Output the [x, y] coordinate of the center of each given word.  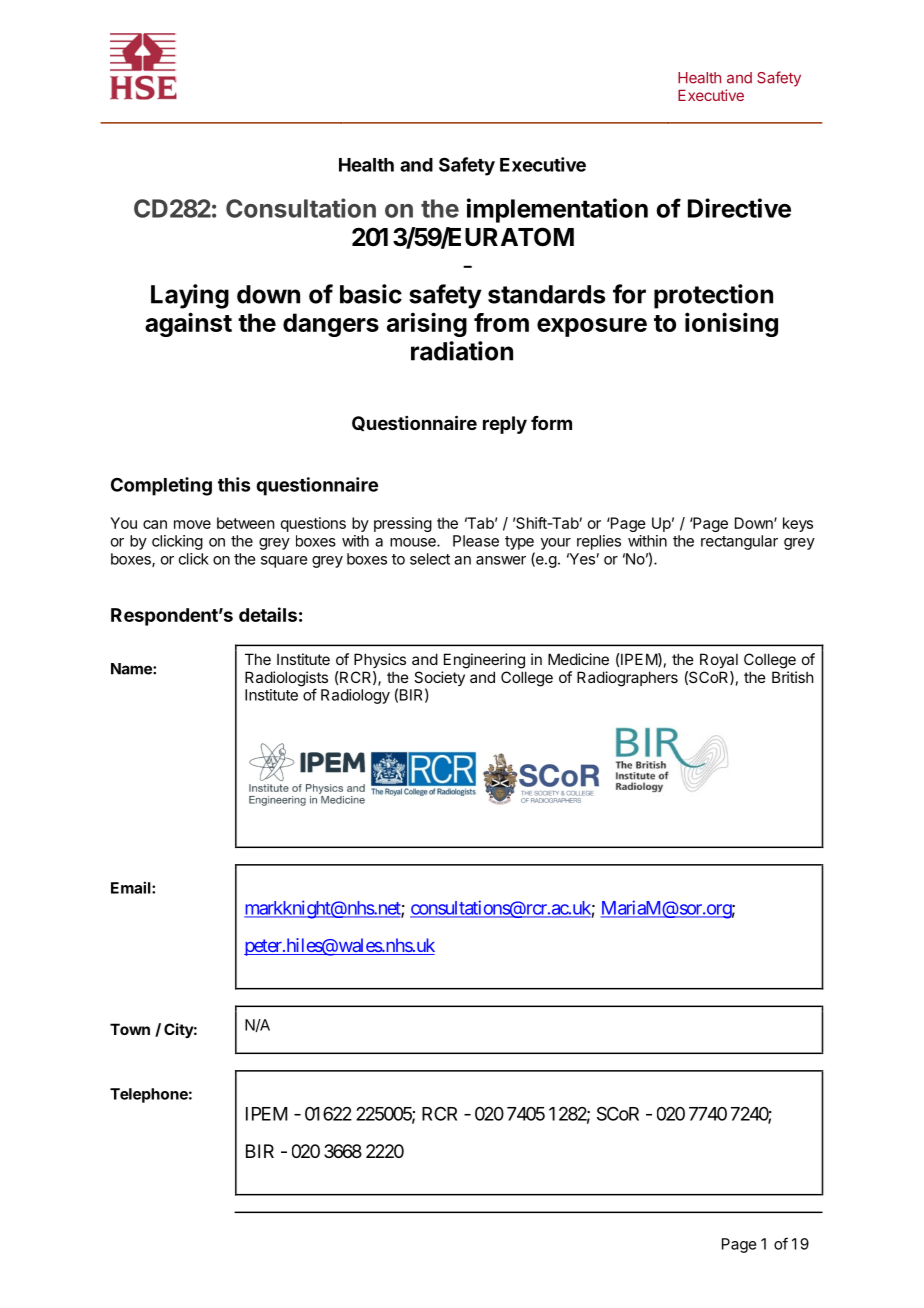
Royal [719, 660]
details [268, 614]
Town [130, 1029]
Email [132, 887]
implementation [557, 210]
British [793, 677]
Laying [190, 296]
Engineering [484, 661]
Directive [739, 208]
